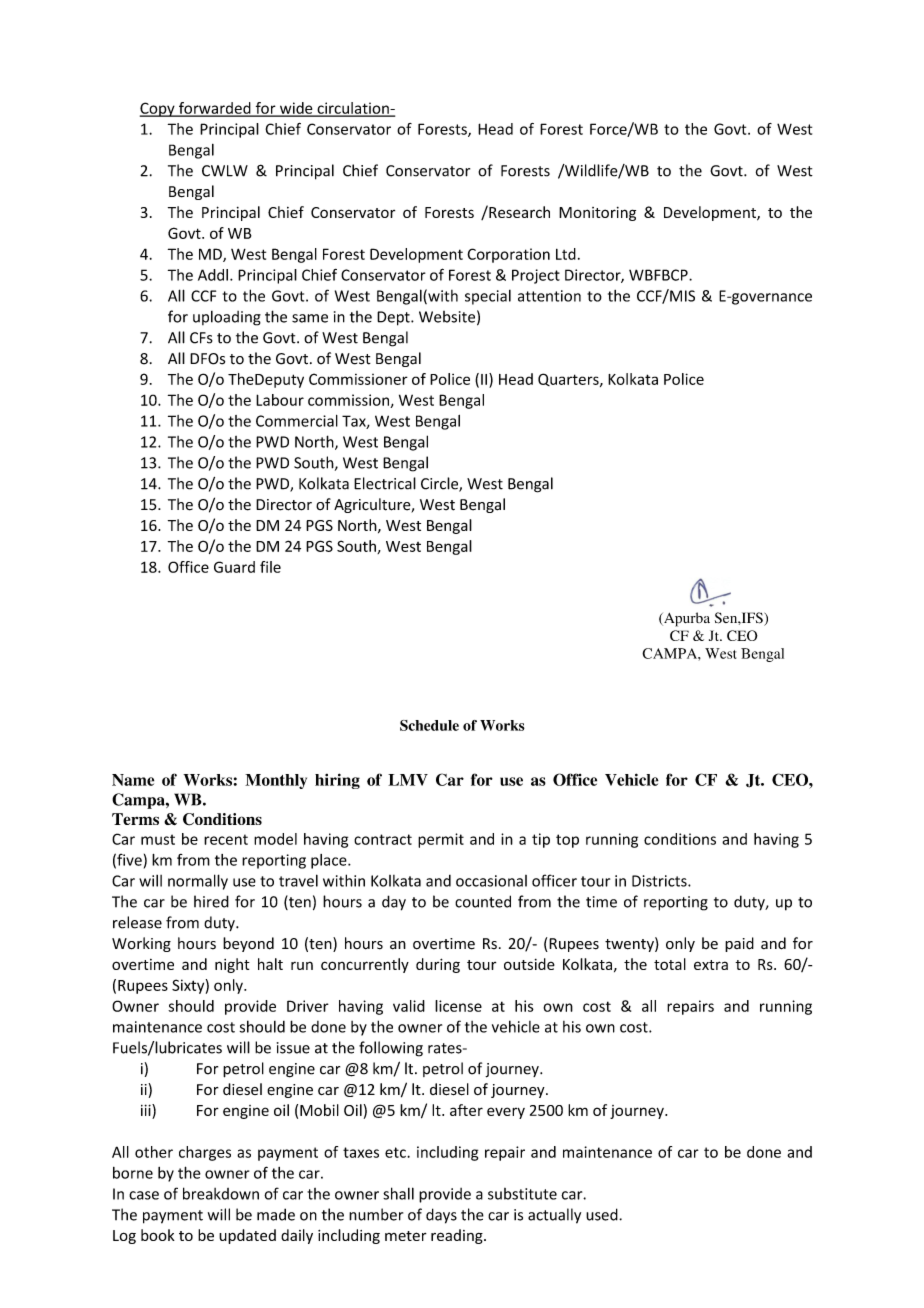 This screenshot has width=924, height=1308. Describe the element at coordinates (215, 109) in the screenshot. I see `forwarded` at that location.
